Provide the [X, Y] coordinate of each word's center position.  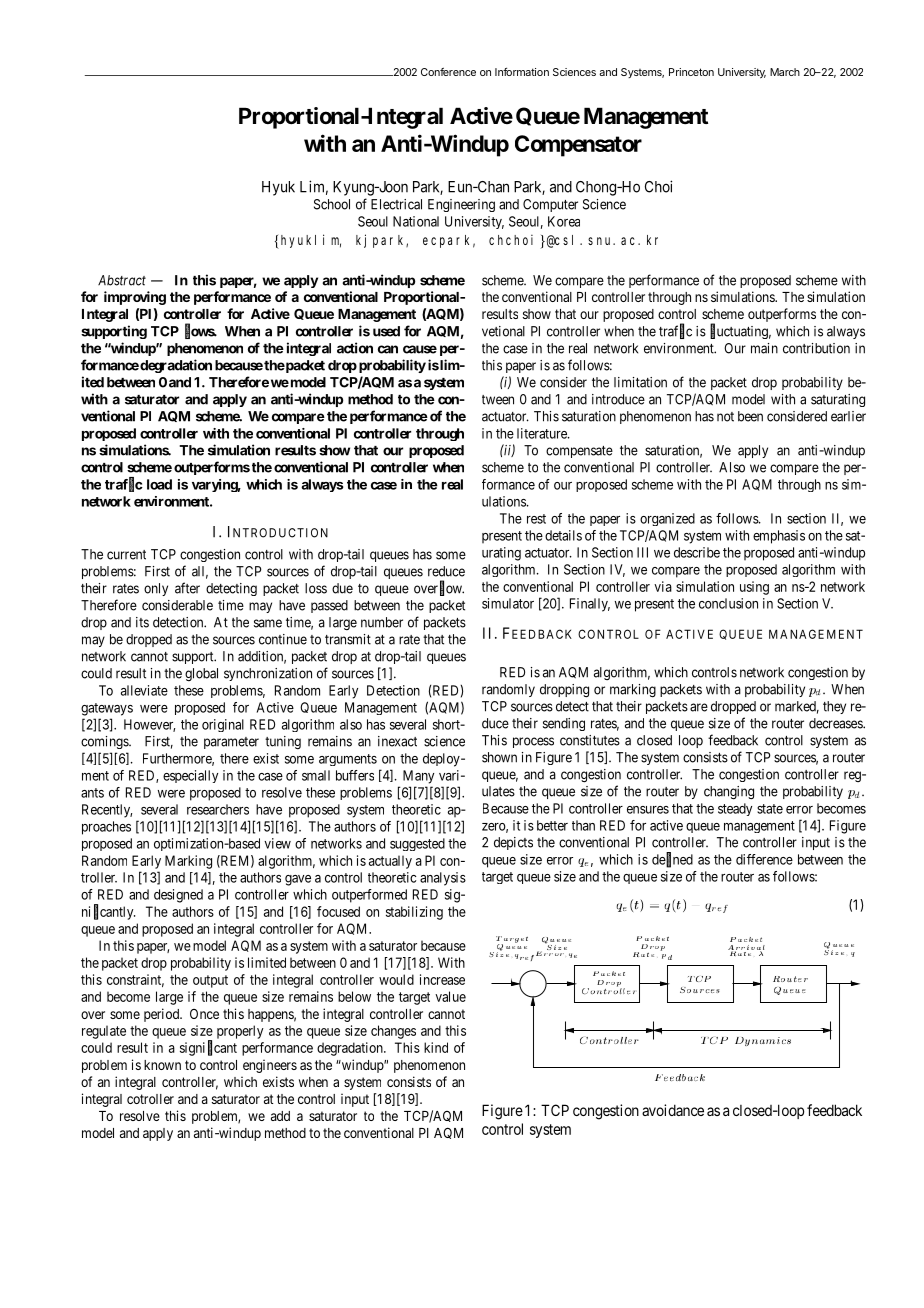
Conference [448, 72]
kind [436, 1047]
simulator [508, 603]
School [332, 204]
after [187, 588]
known [162, 1065]
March [785, 72]
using [754, 588]
